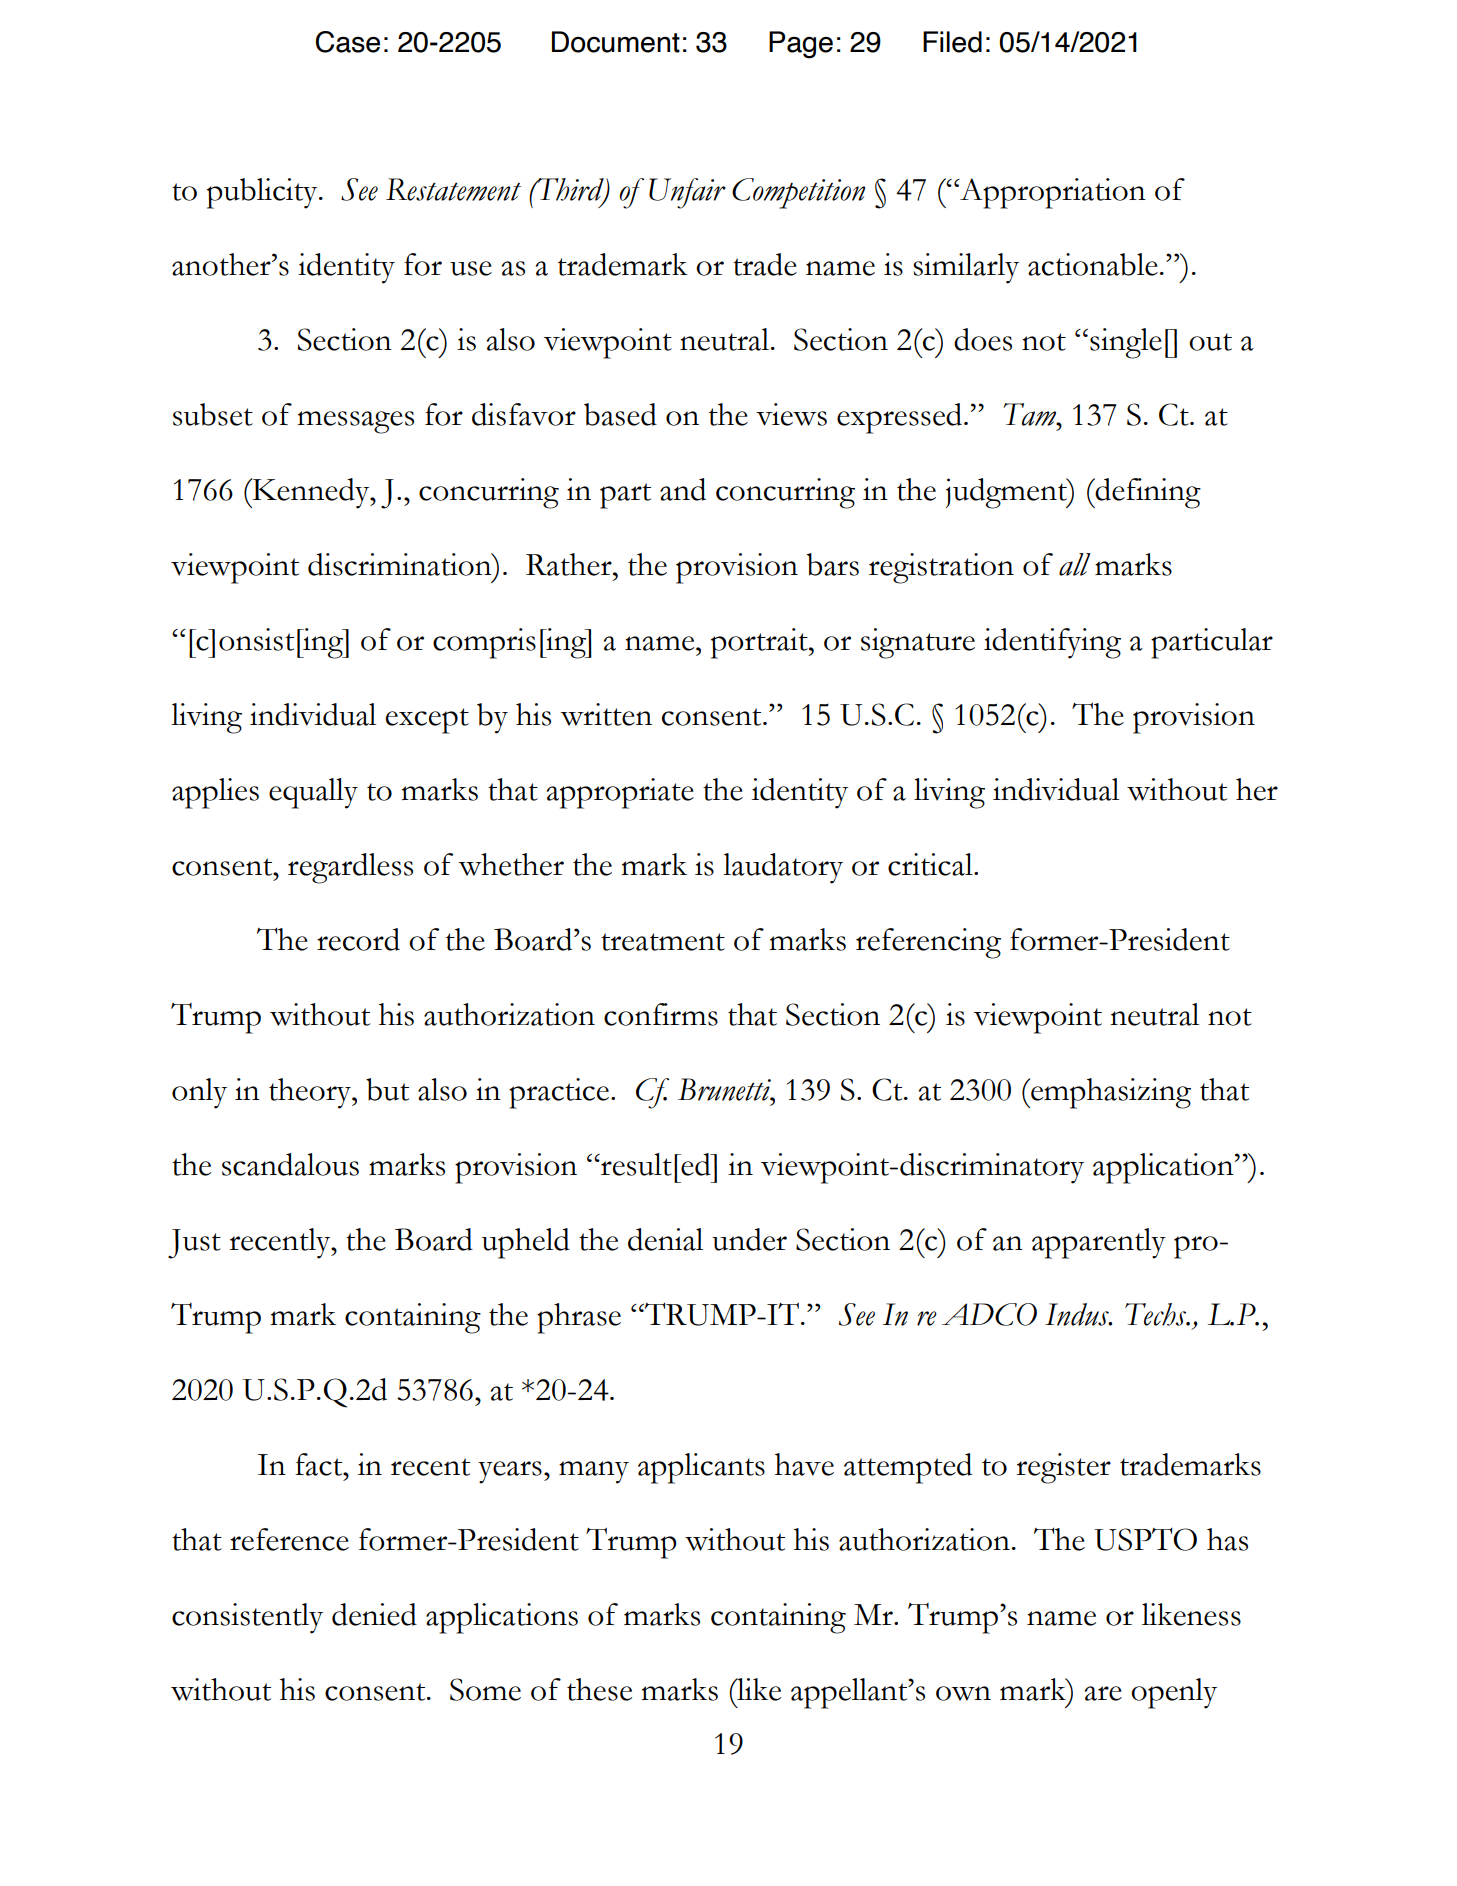  Describe the element at coordinates (374, 1614) in the page. I see `denied` at that location.
